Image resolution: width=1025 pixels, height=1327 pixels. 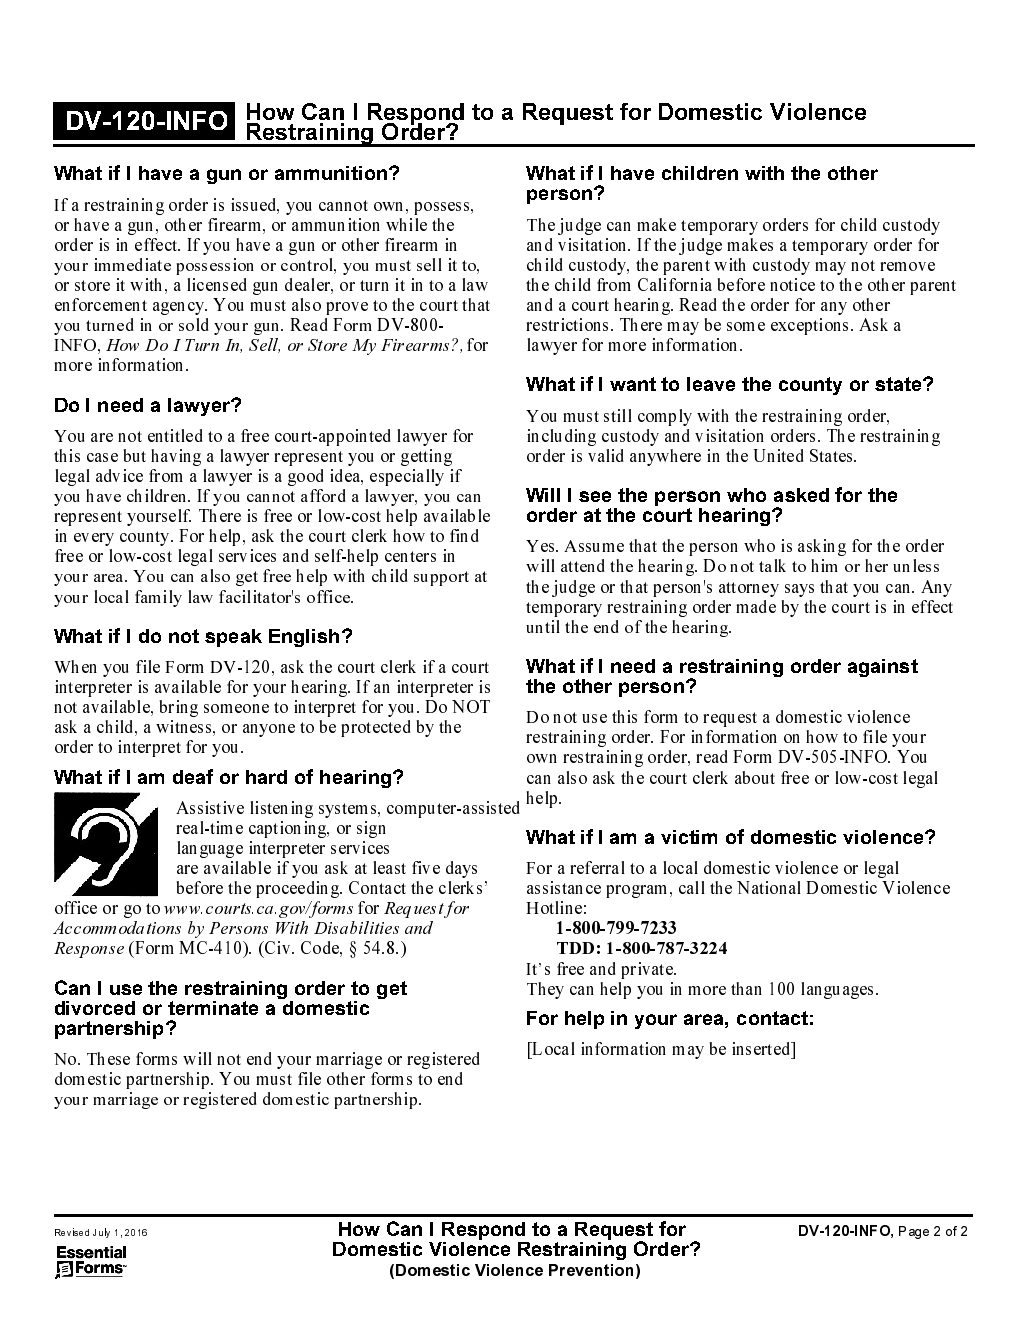 What do you see at coordinates (633, 384) in the image?
I see `want` at bounding box center [633, 384].
